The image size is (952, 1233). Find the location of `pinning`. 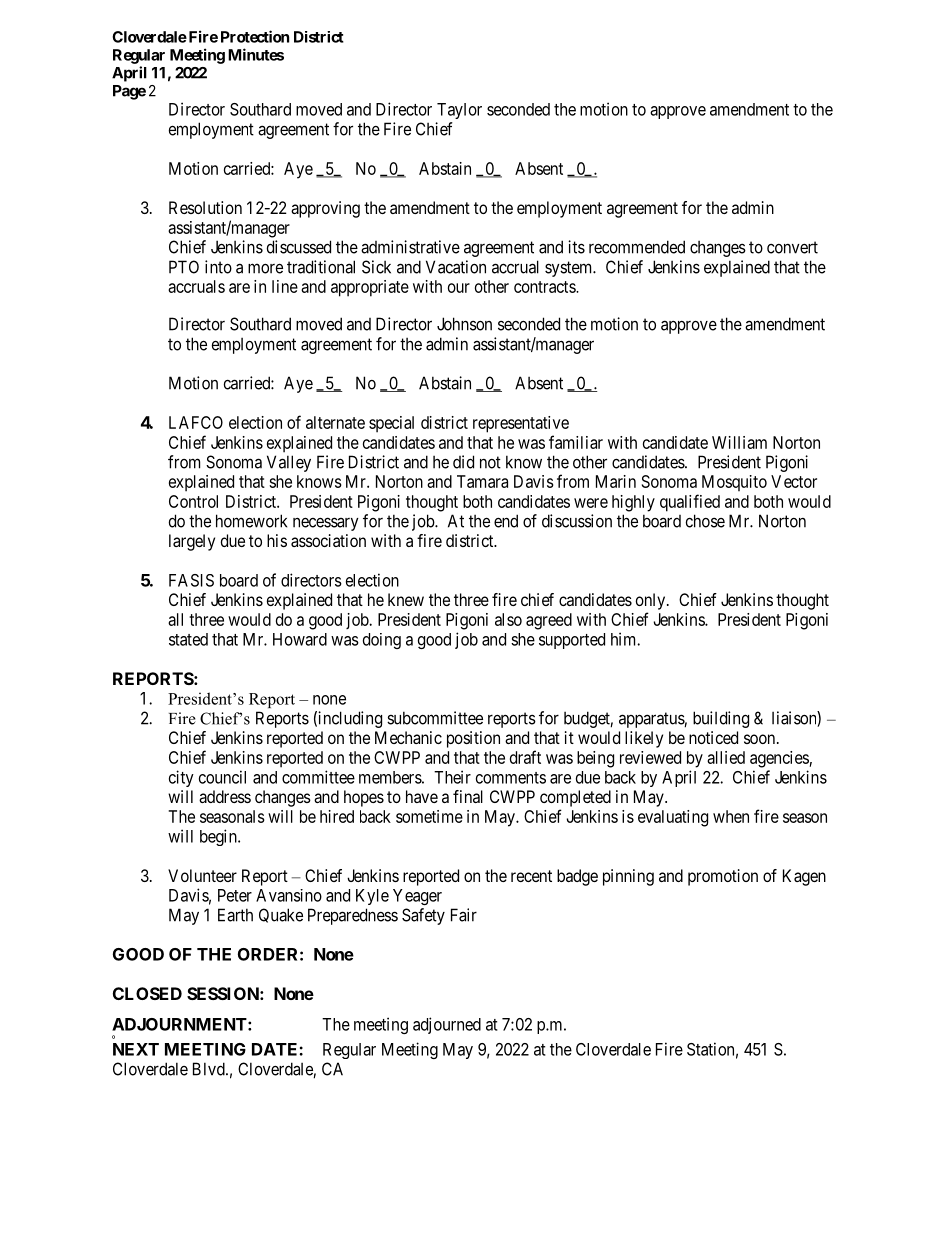

pinning is located at coordinates (628, 877).
